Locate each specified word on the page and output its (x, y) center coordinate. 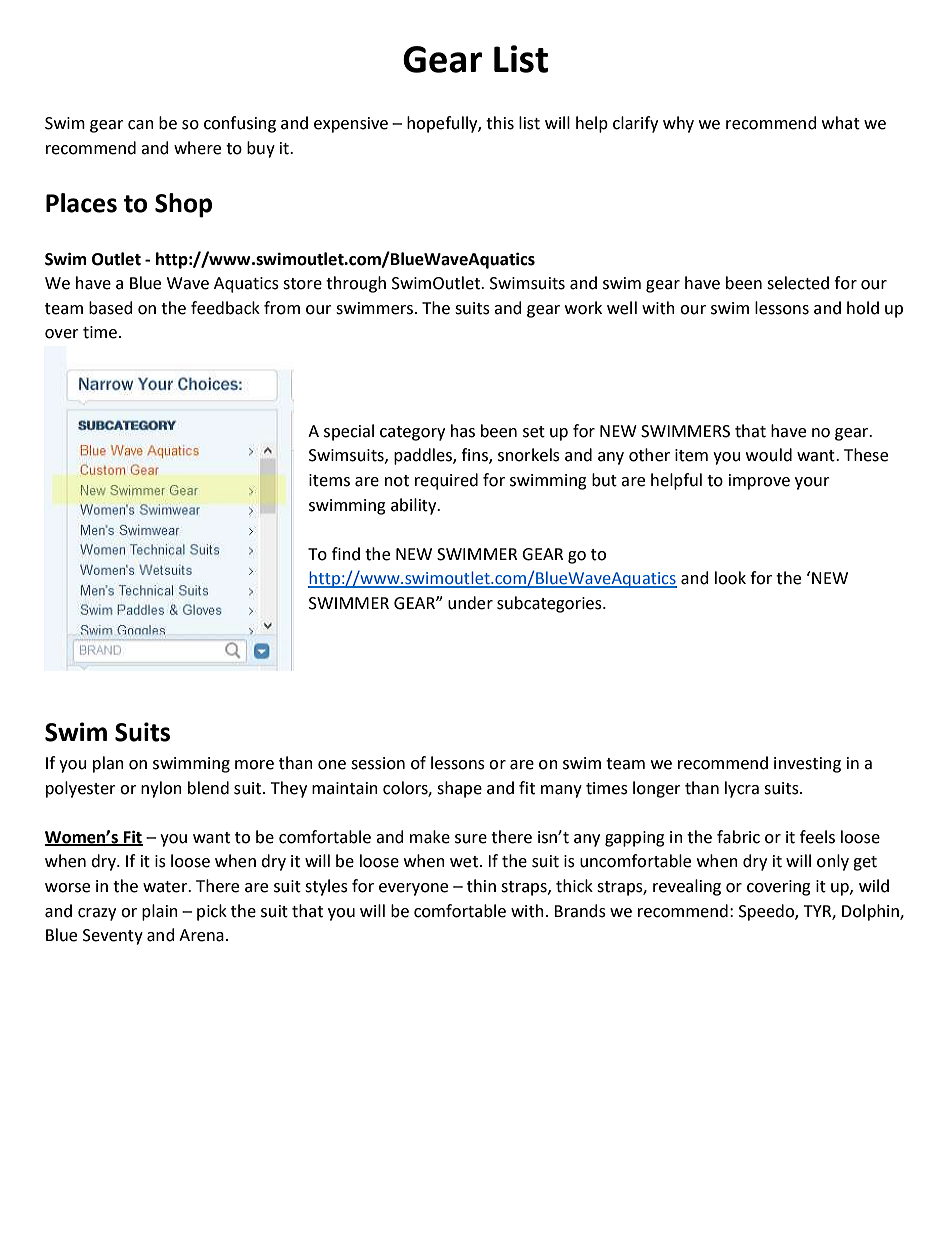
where (197, 148)
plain (160, 912)
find (346, 554)
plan (108, 764)
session (378, 763)
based (111, 308)
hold (863, 308)
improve (759, 482)
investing (807, 765)
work (583, 308)
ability (415, 506)
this (500, 123)
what (841, 123)
